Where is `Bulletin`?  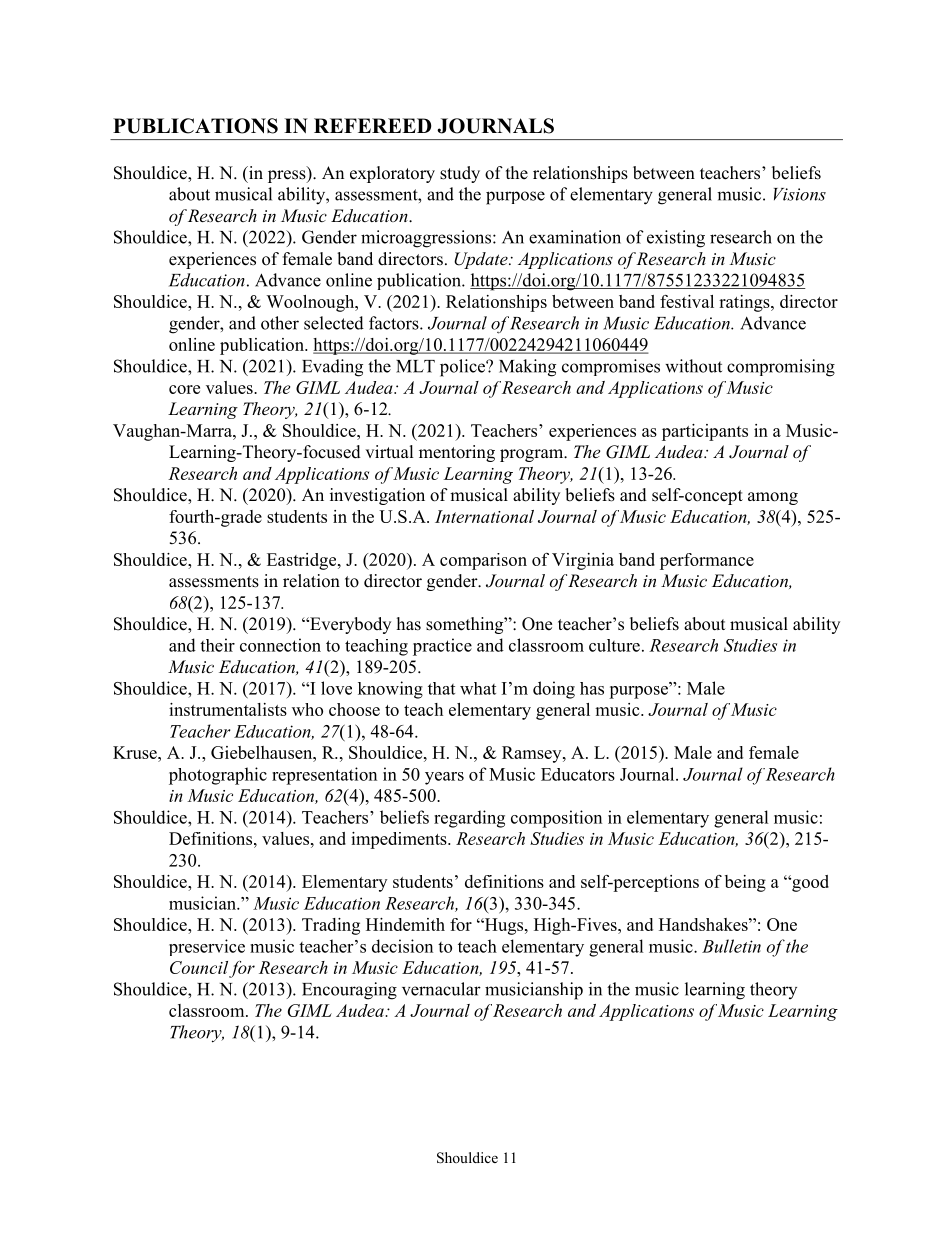 Bulletin is located at coordinates (731, 946).
